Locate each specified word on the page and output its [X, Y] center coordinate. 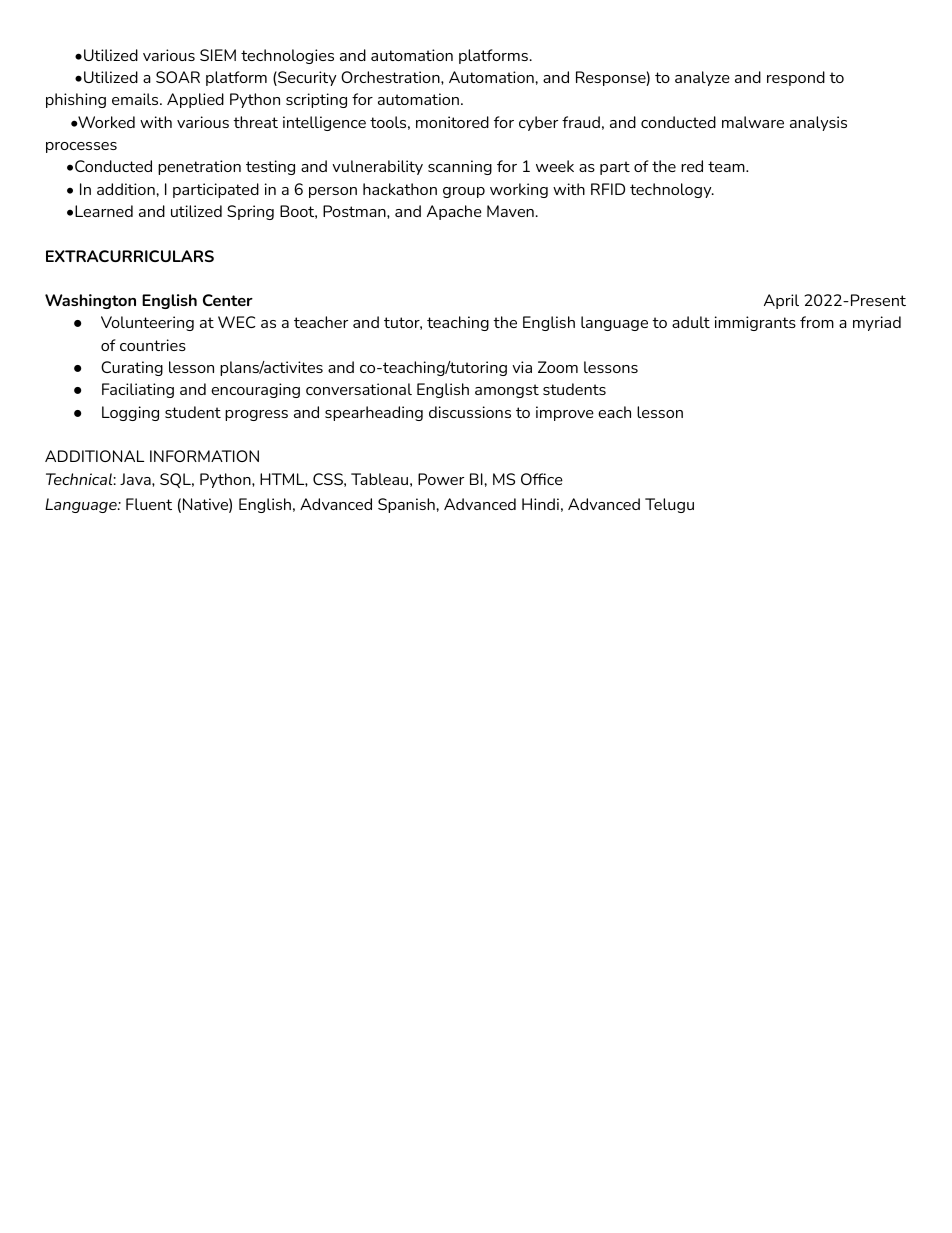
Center [228, 300]
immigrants [755, 323]
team [727, 166]
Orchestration [391, 77]
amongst [507, 391]
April [781, 301]
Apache [454, 212]
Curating [132, 368]
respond [796, 78]
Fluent [149, 504]
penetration [199, 167]
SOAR [178, 77]
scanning [460, 167]
